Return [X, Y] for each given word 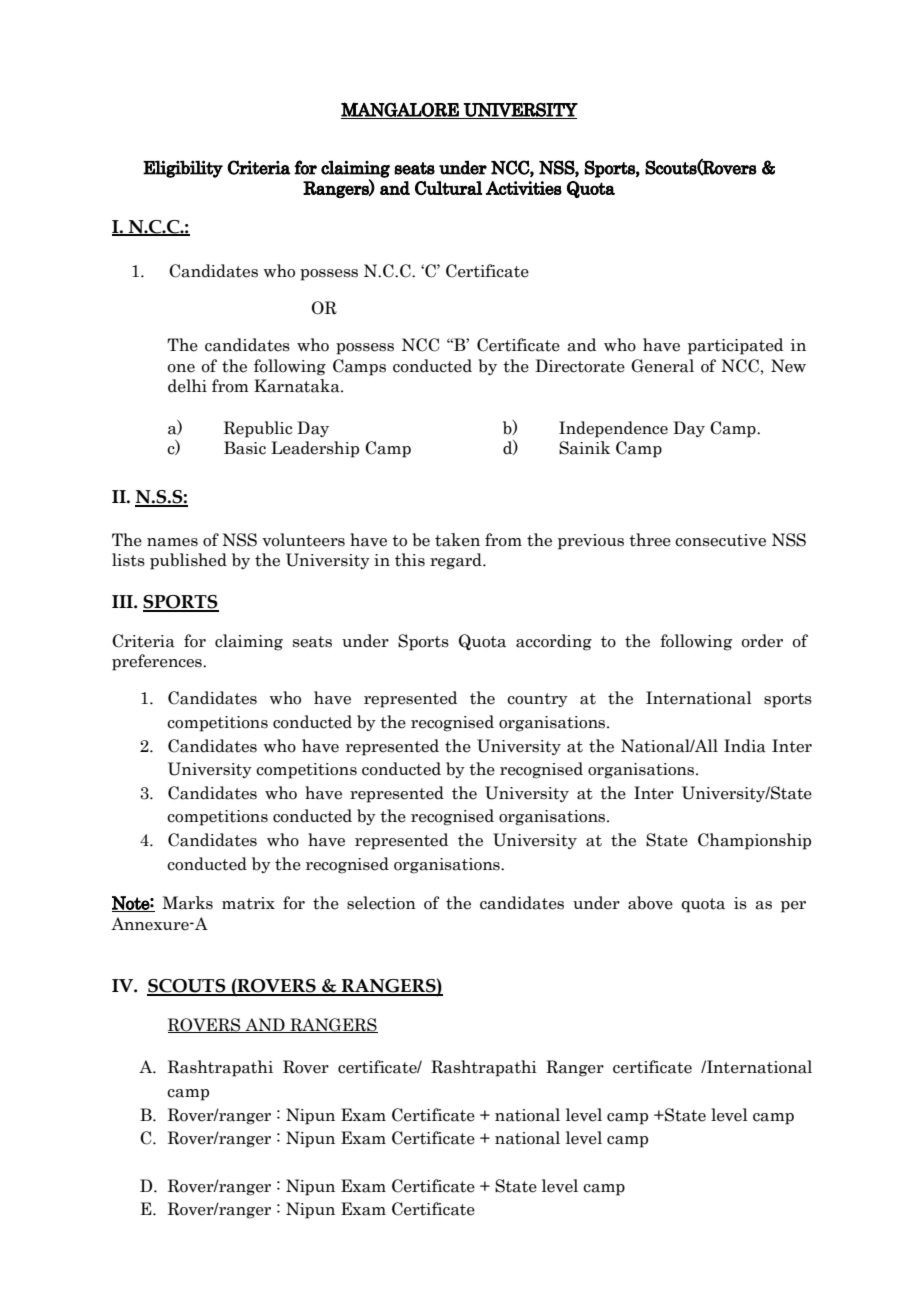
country [537, 700]
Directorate [580, 366]
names [172, 542]
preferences [158, 662]
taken [457, 540]
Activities [524, 188]
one [181, 368]
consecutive [720, 540]
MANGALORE [401, 110]
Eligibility [183, 169]
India [745, 746]
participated [735, 346]
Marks [187, 903]
